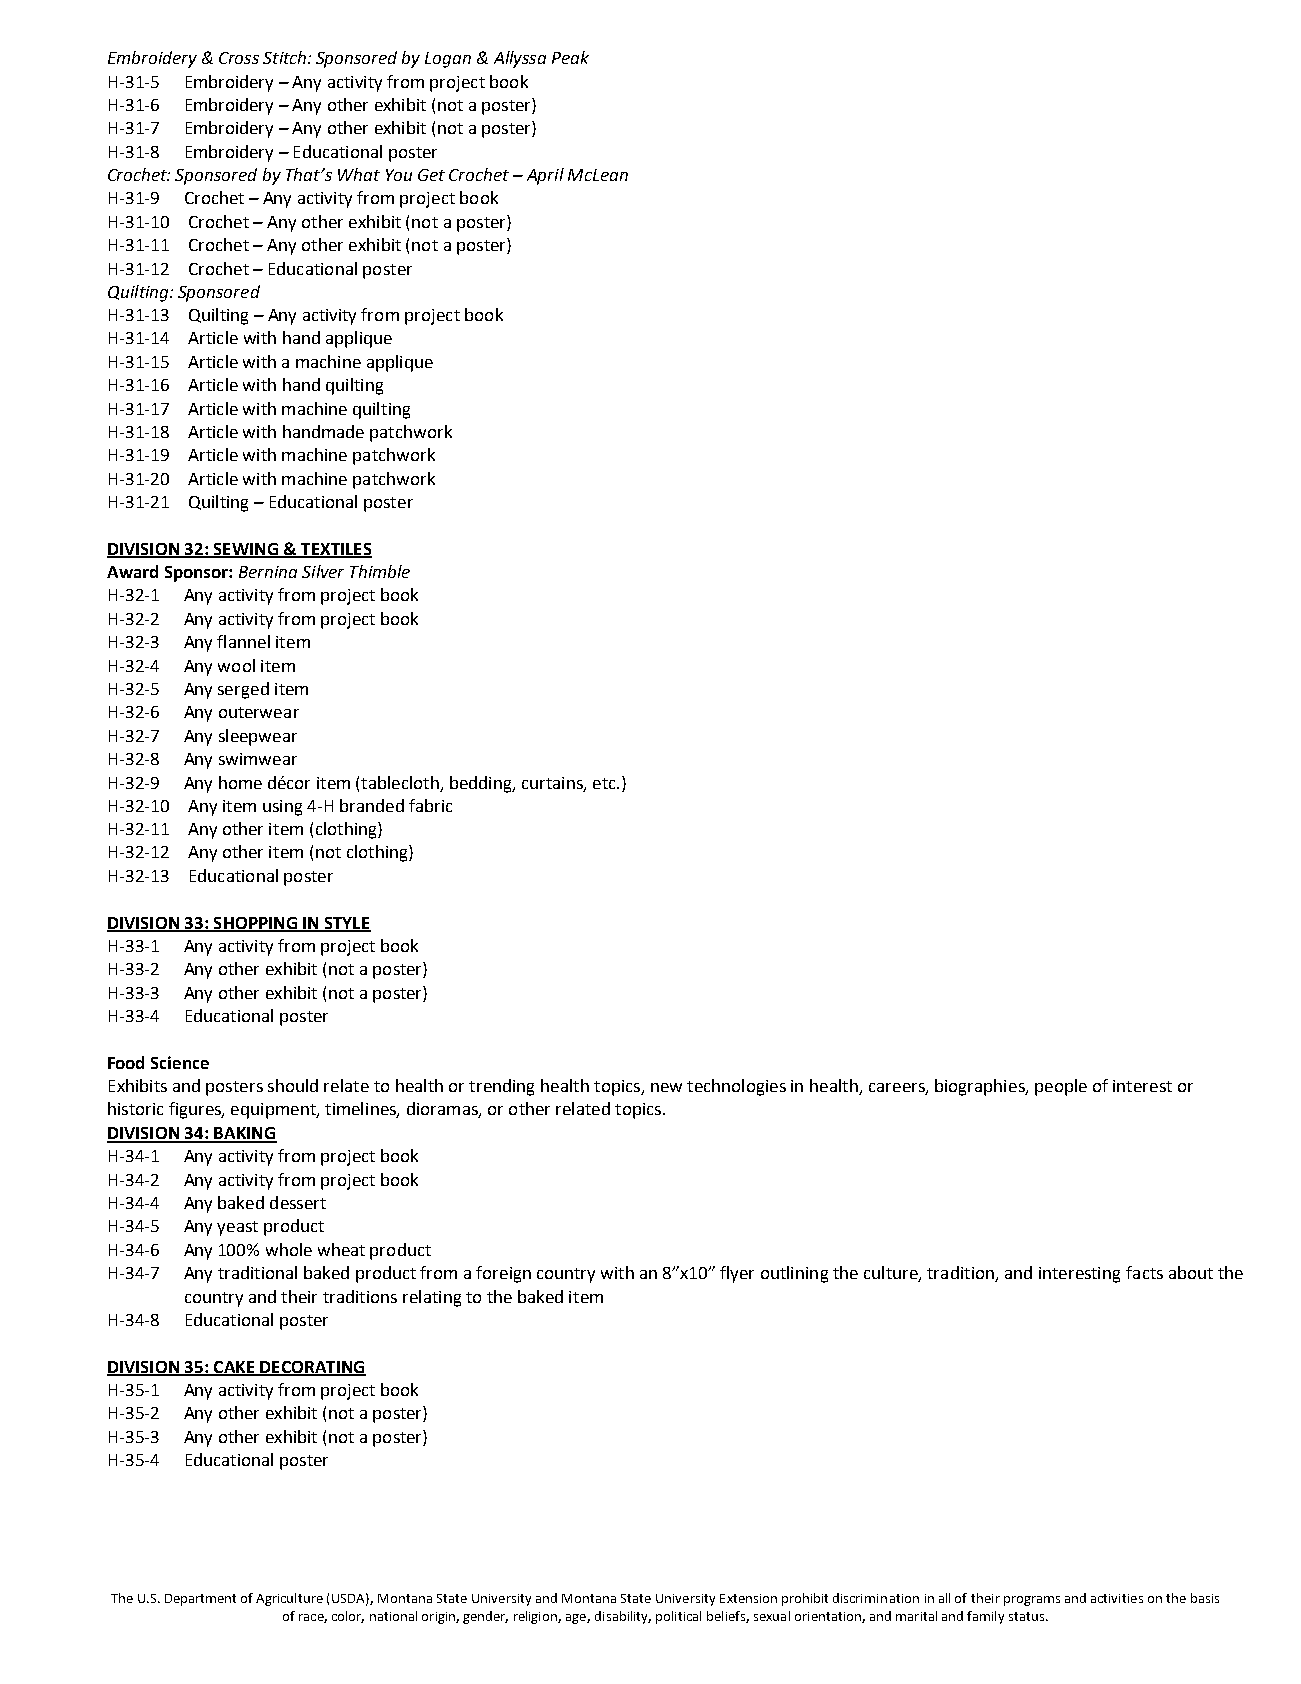 The image size is (1301, 1684). What do you see at coordinates (282, 808) in the image?
I see `using` at bounding box center [282, 808].
